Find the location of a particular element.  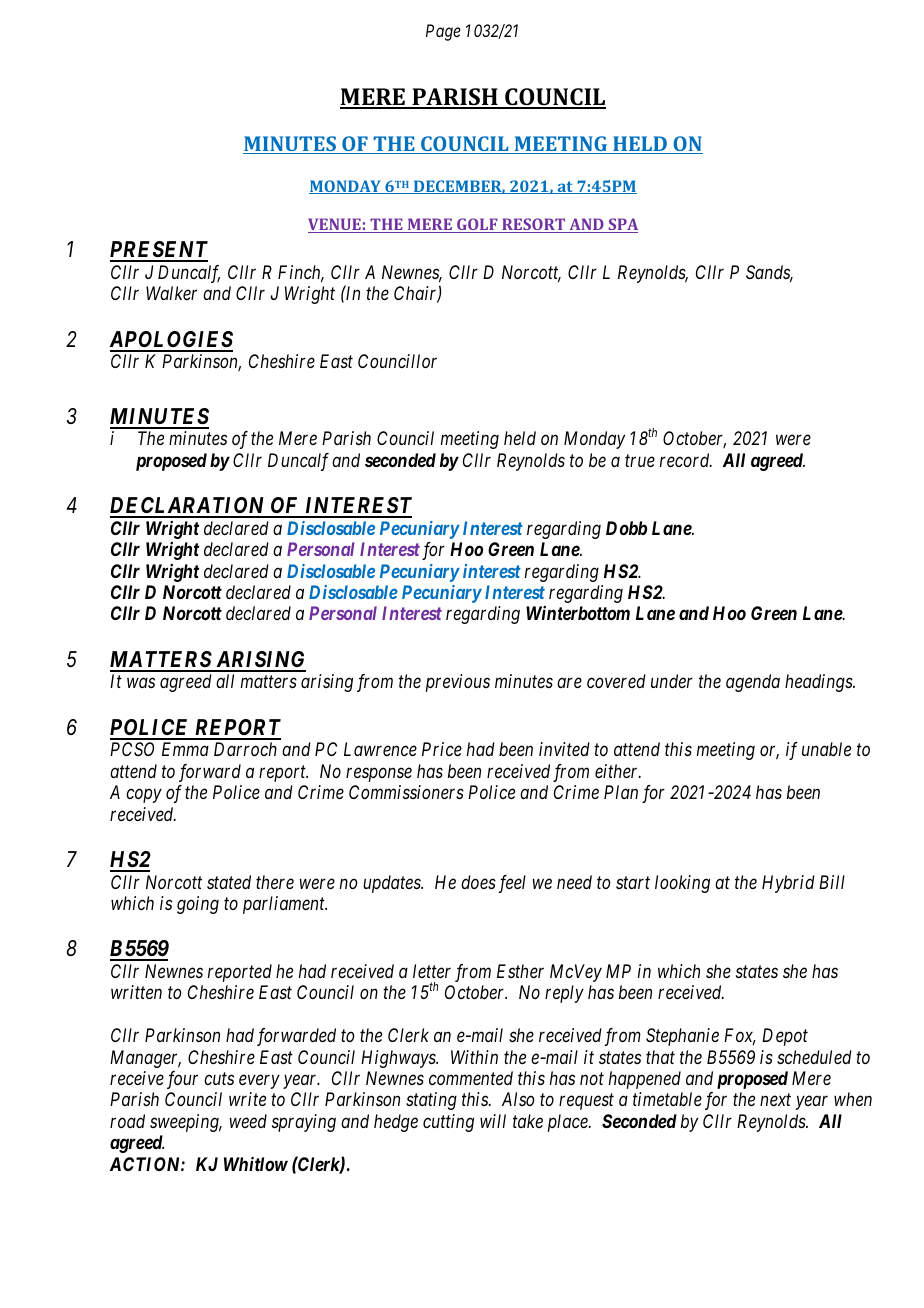

will is located at coordinates (493, 1121).
